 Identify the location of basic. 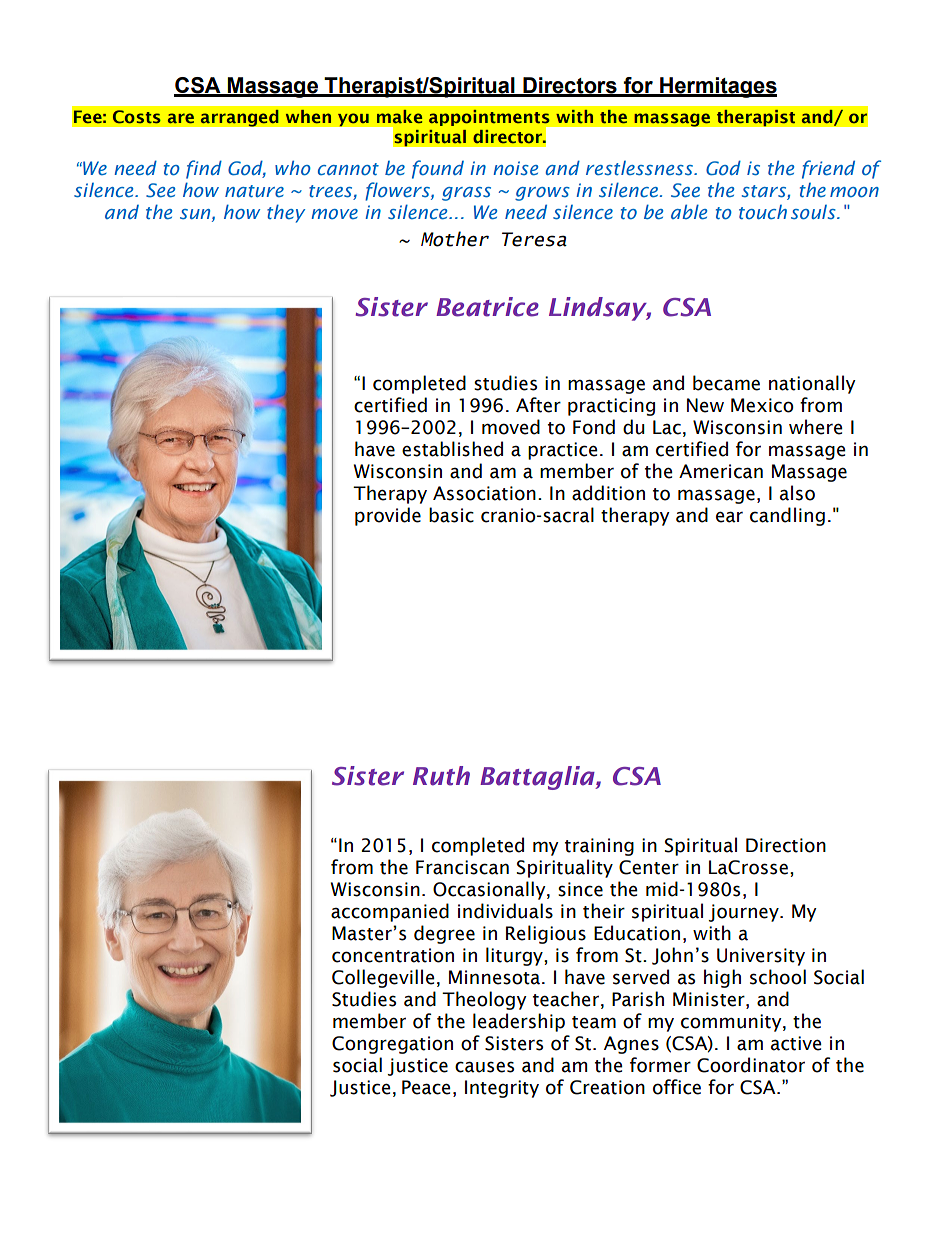
(451, 515).
